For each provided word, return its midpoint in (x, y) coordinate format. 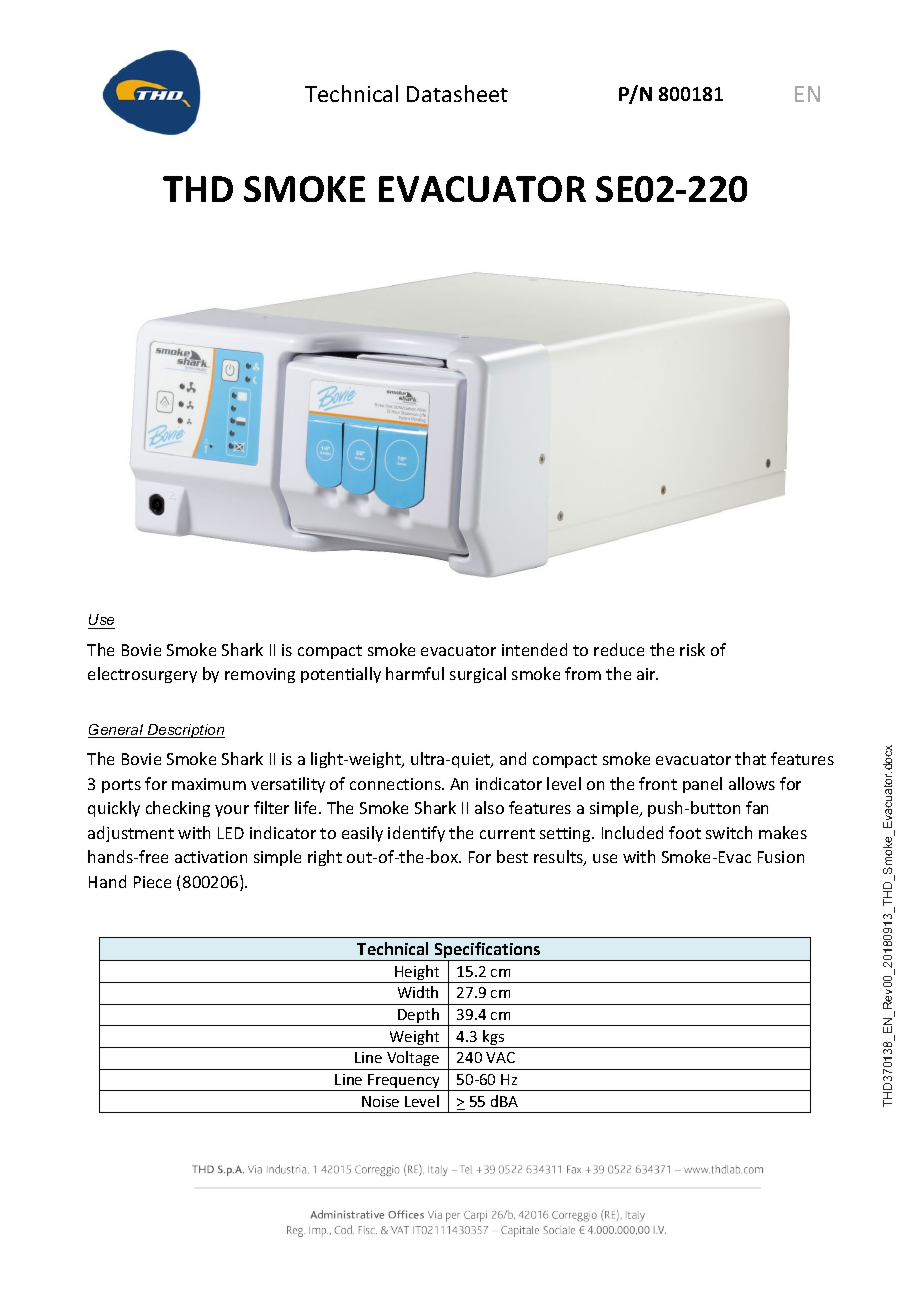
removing (260, 675)
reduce (619, 649)
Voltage (413, 1058)
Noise (380, 1101)
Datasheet (457, 93)
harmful (415, 673)
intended (534, 649)
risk (692, 649)
